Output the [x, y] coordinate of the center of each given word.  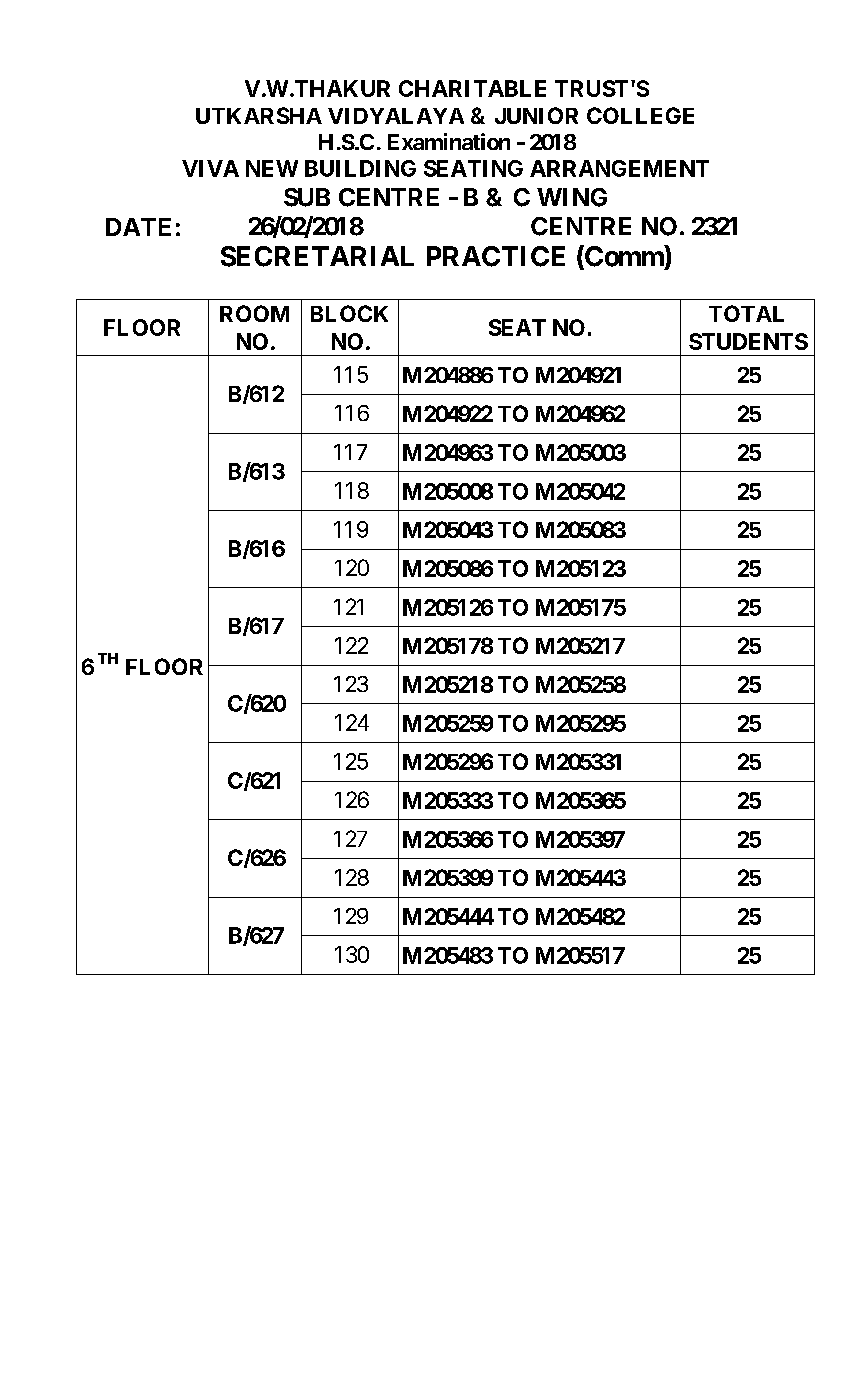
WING [572, 197]
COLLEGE [640, 115]
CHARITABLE [472, 88]
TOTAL [746, 313]
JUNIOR [536, 115]
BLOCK [349, 313]
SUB [307, 197]
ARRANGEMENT [619, 168]
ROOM [254, 313]
